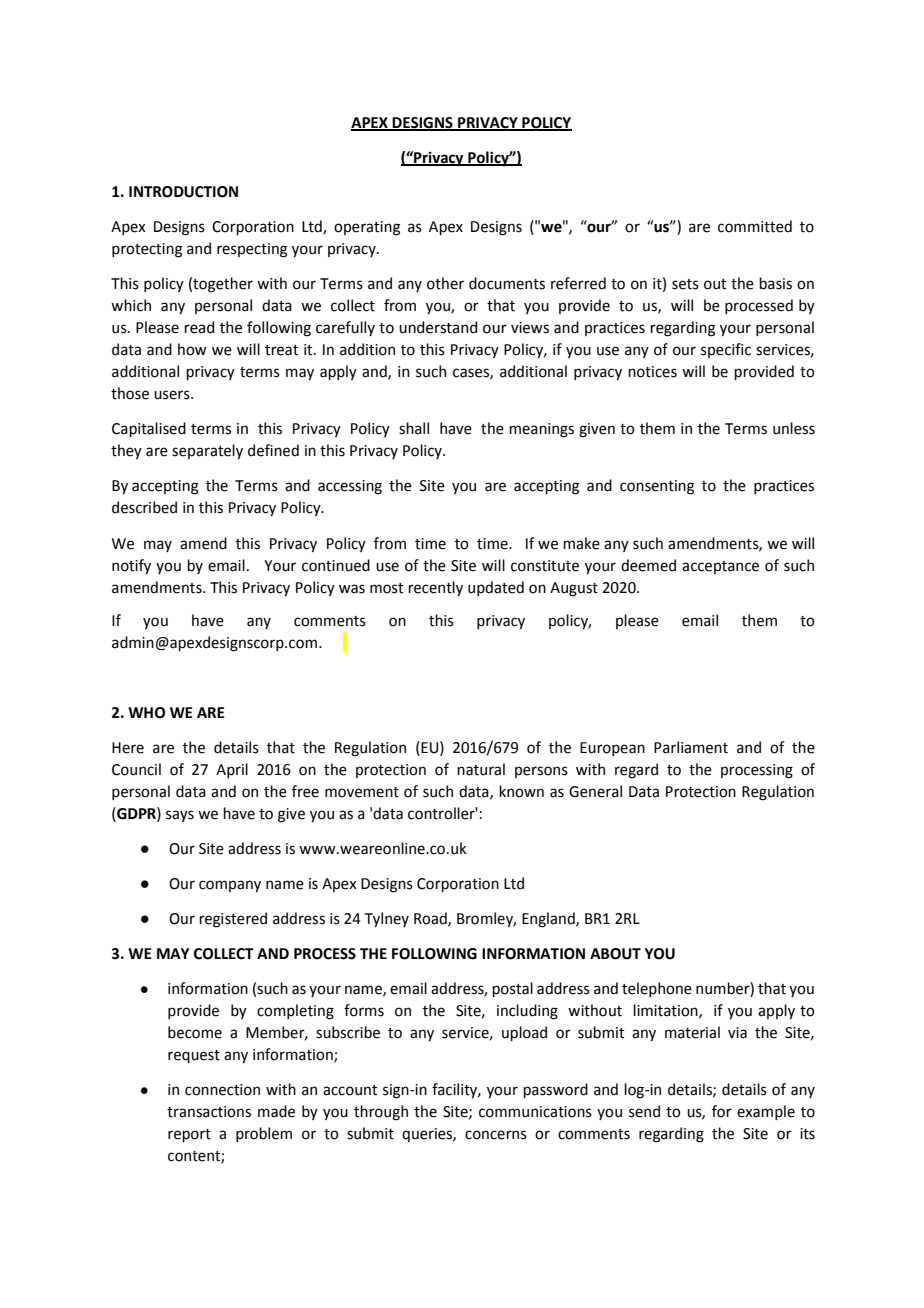 Image resolution: width=924 pixels, height=1308 pixels. What do you see at coordinates (794, 428) in the page?
I see `unless` at bounding box center [794, 428].
